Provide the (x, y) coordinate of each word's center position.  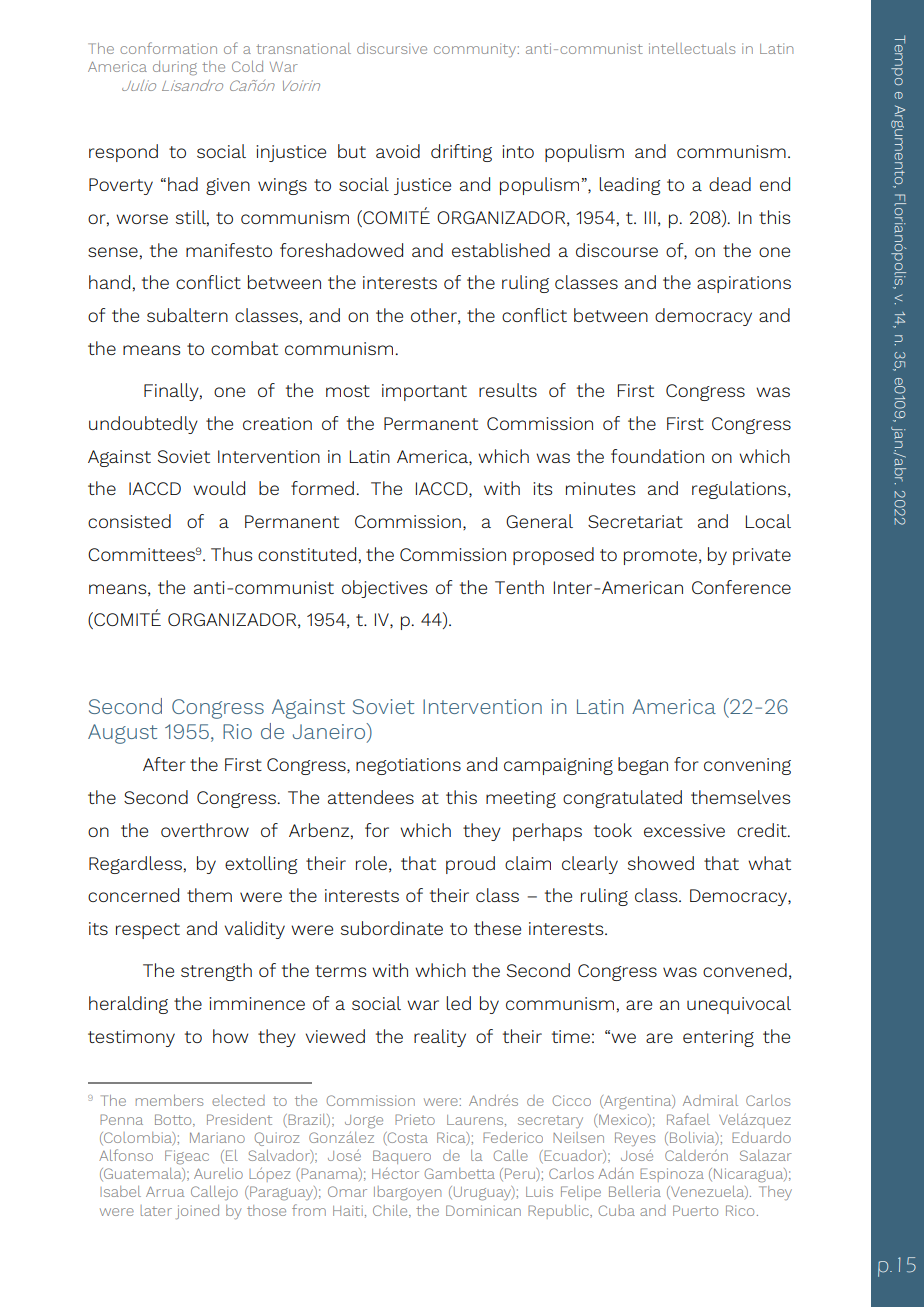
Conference (741, 587)
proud (470, 865)
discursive (392, 48)
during (175, 68)
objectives (385, 589)
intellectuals (692, 48)
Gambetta (459, 1173)
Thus (232, 554)
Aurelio (218, 1173)
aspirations (744, 284)
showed (661, 863)
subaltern (187, 315)
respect (148, 931)
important (424, 392)
